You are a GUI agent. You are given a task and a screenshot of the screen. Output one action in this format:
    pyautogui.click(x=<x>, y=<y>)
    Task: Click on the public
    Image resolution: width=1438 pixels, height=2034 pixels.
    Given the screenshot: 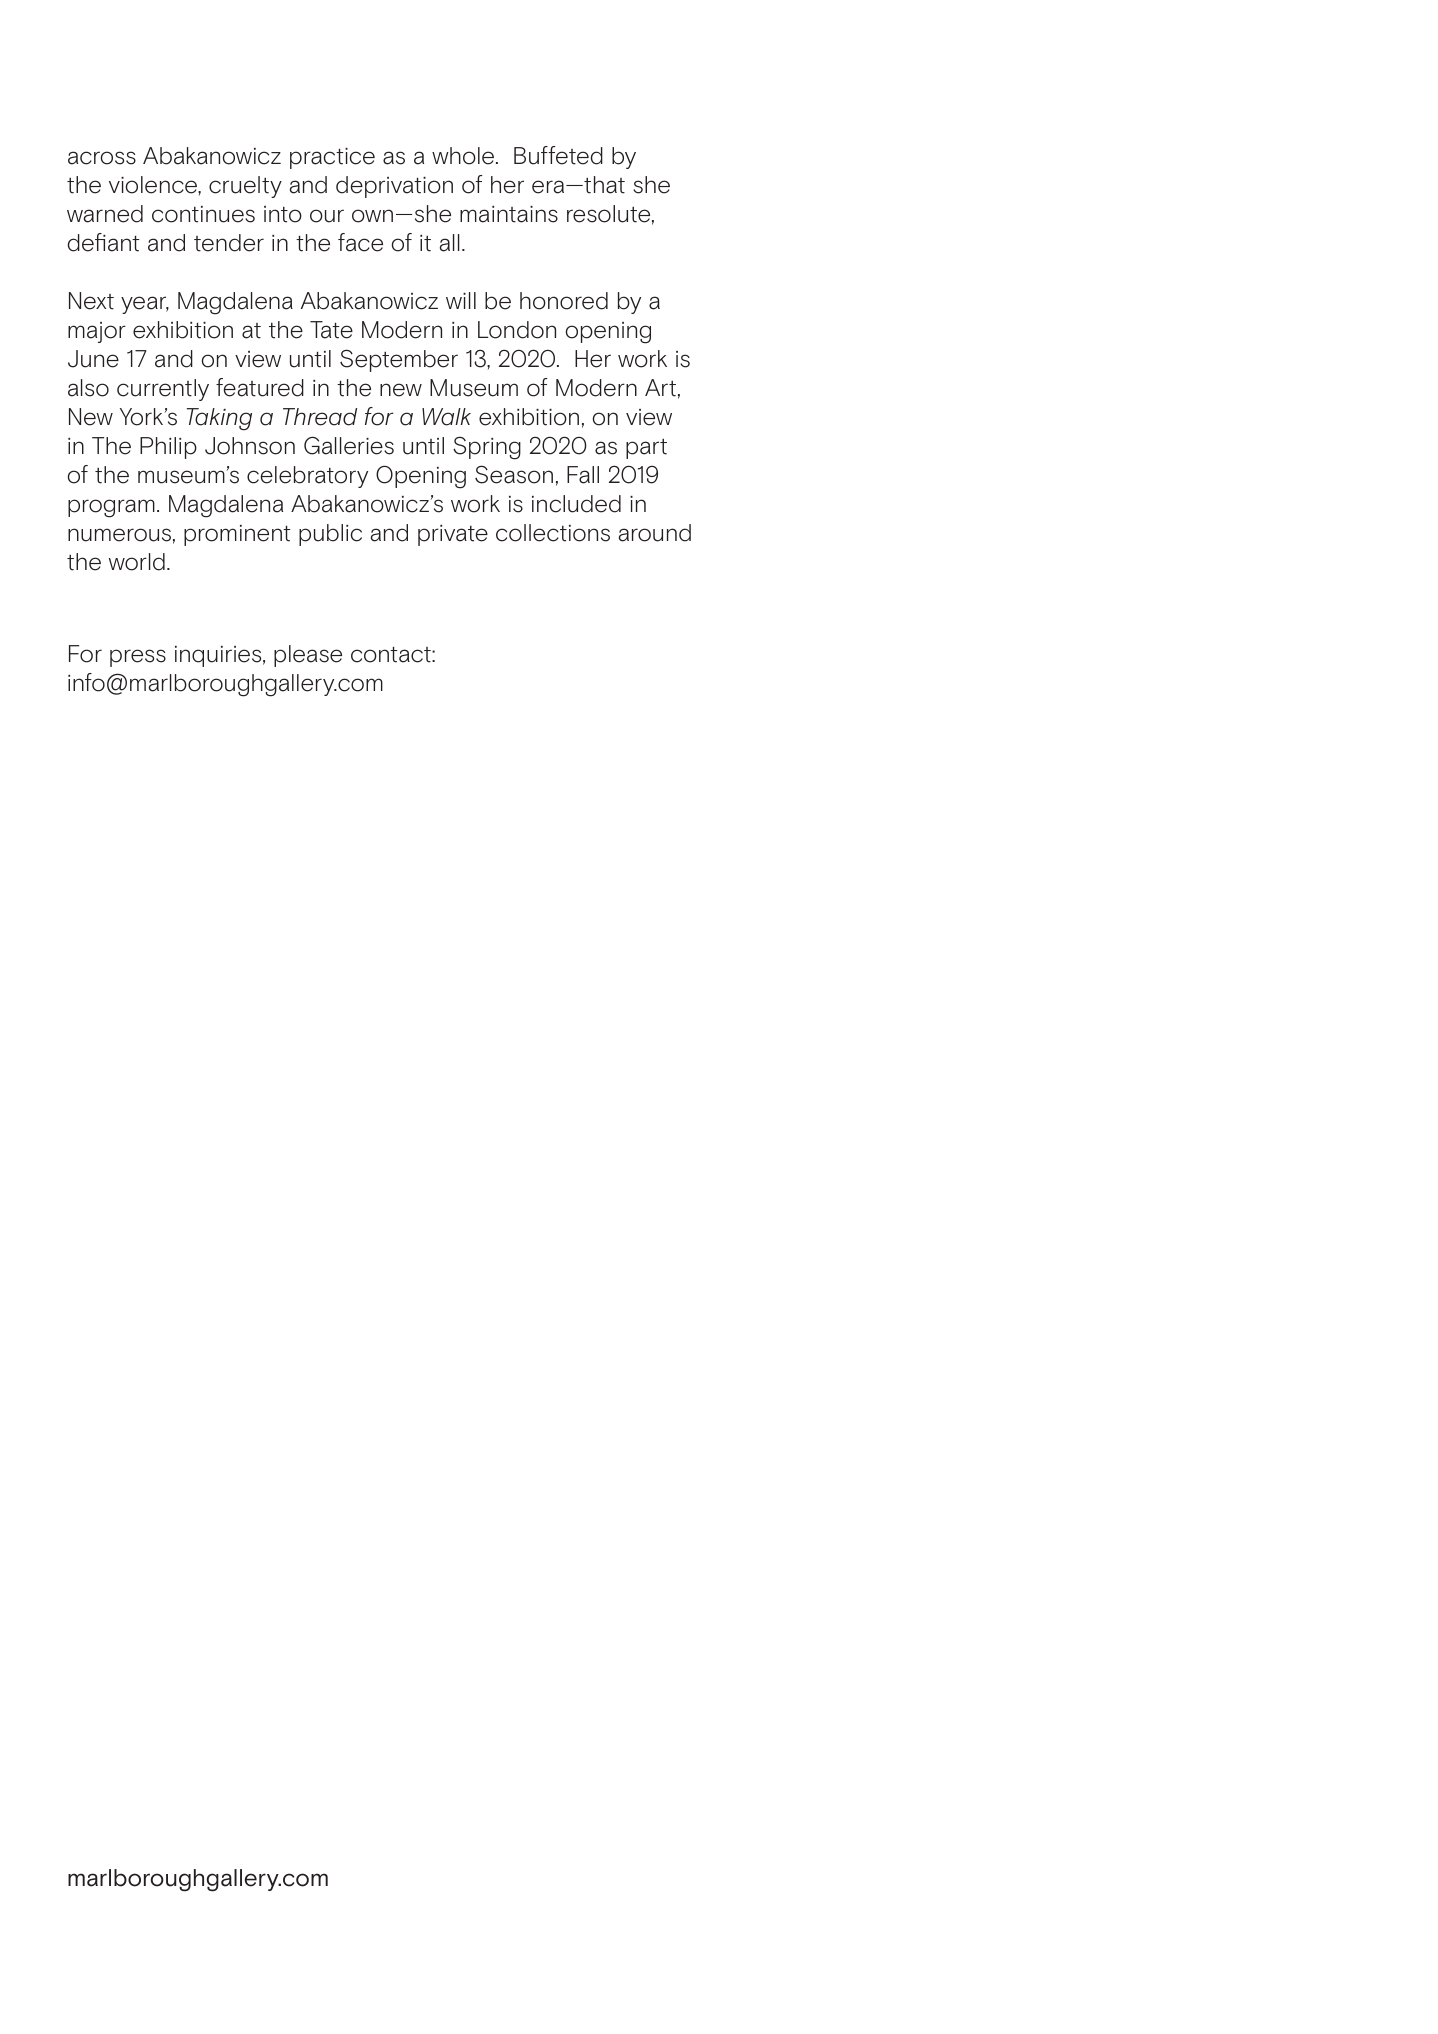 What is the action you would take?
    pyautogui.click(x=330, y=535)
